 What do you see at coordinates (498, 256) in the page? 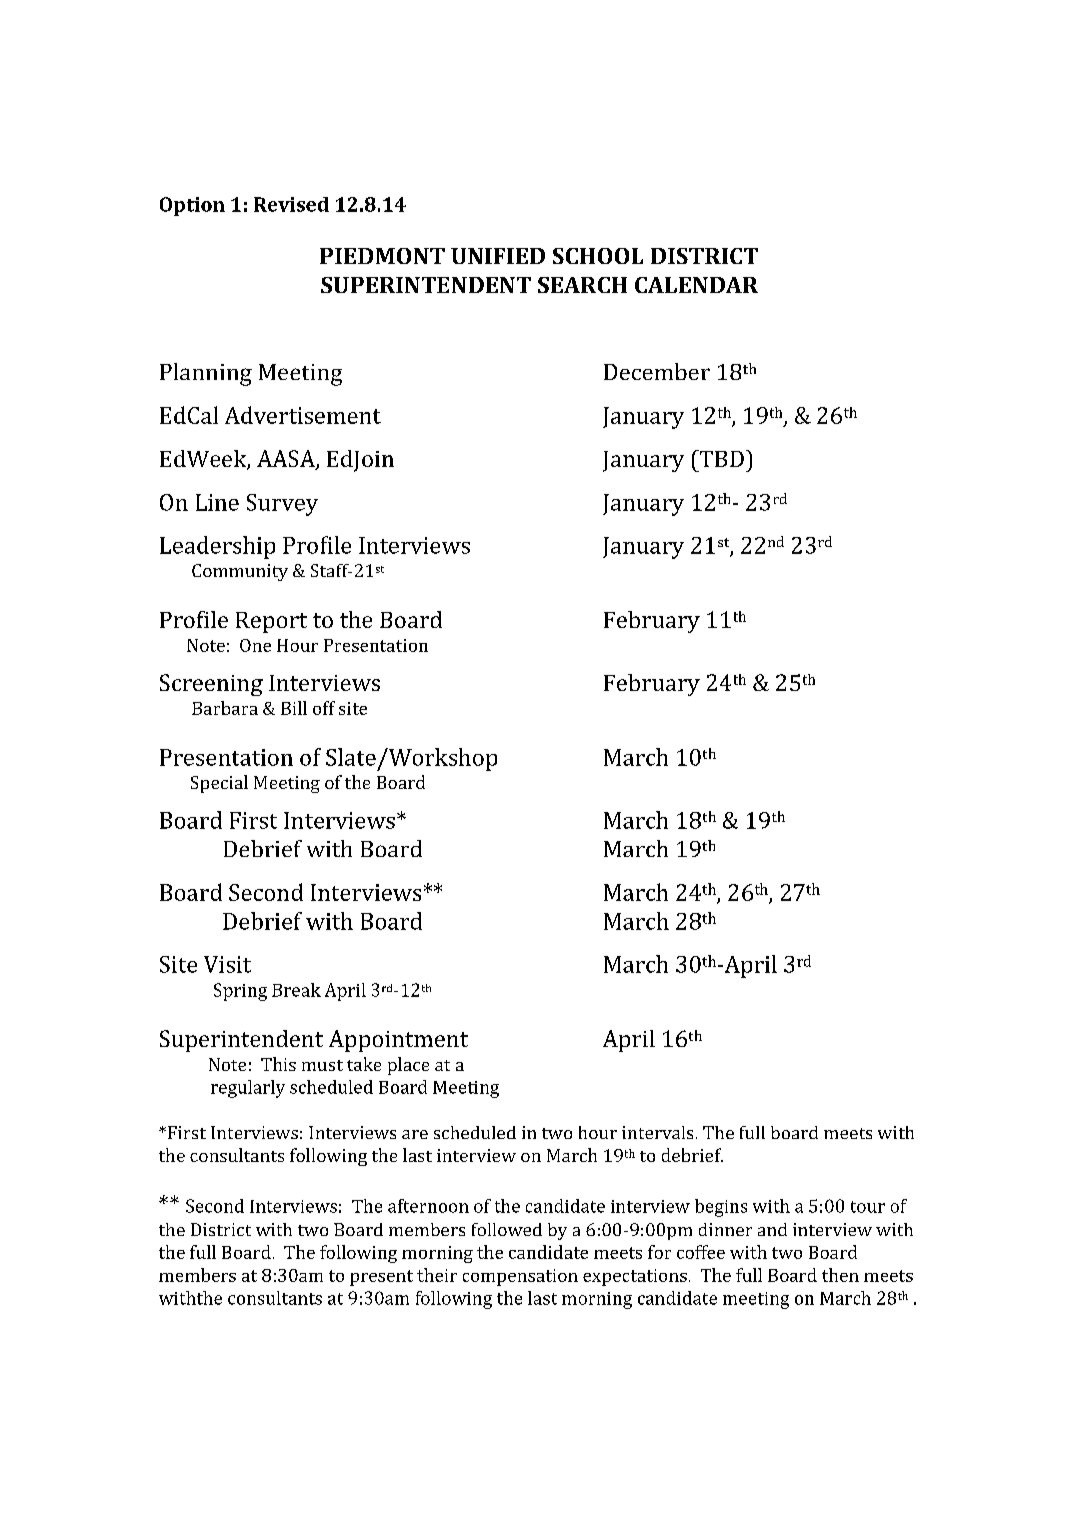
I see `UNIFIED` at bounding box center [498, 256].
